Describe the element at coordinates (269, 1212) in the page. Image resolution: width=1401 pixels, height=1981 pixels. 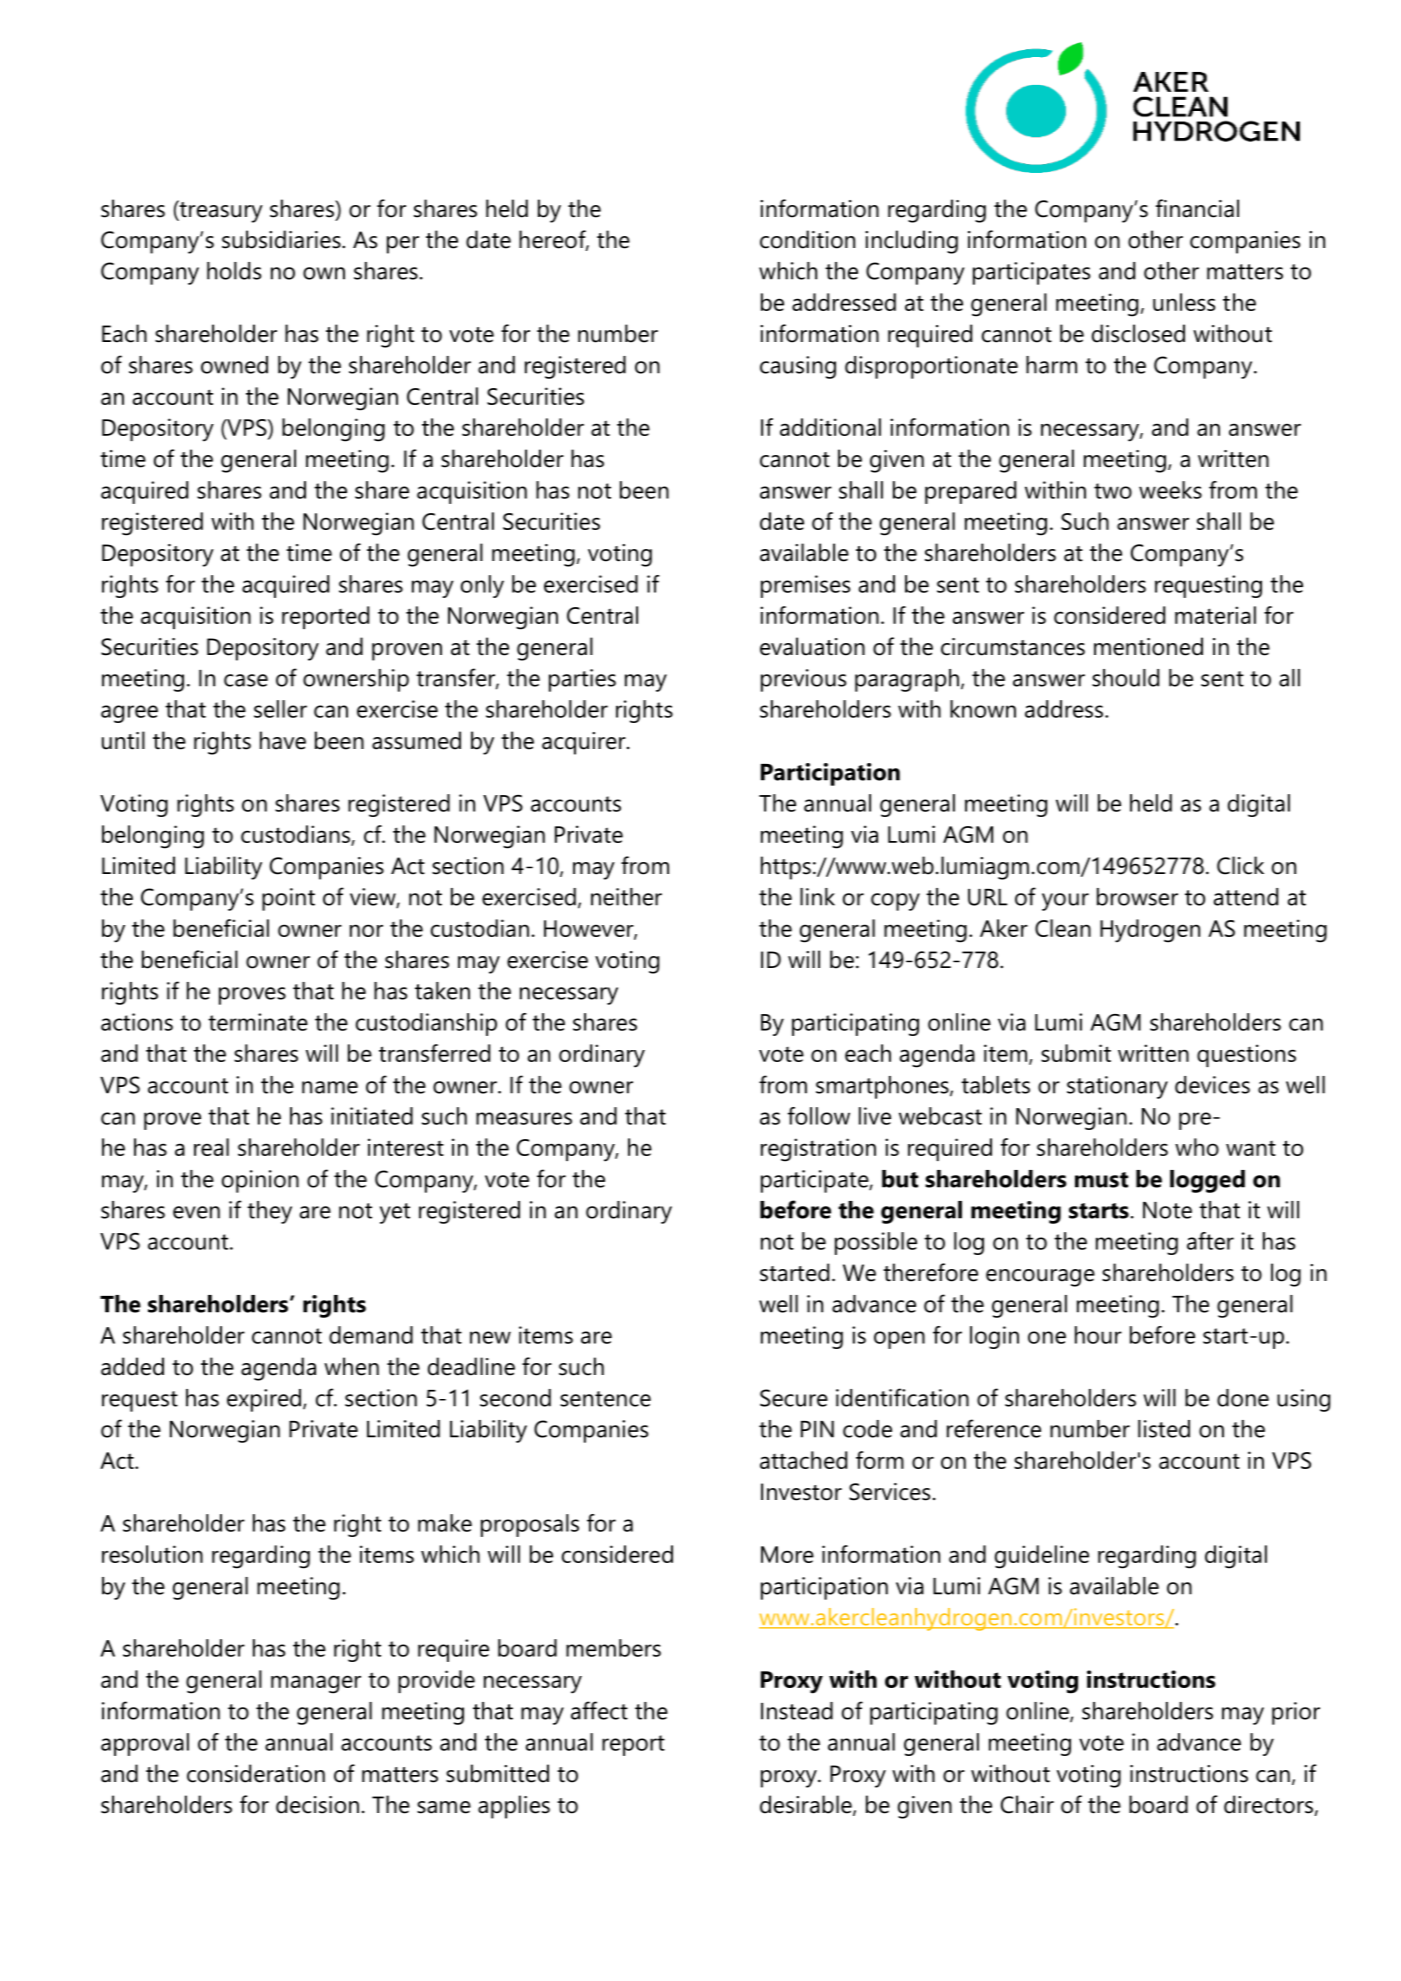
I see `they` at that location.
